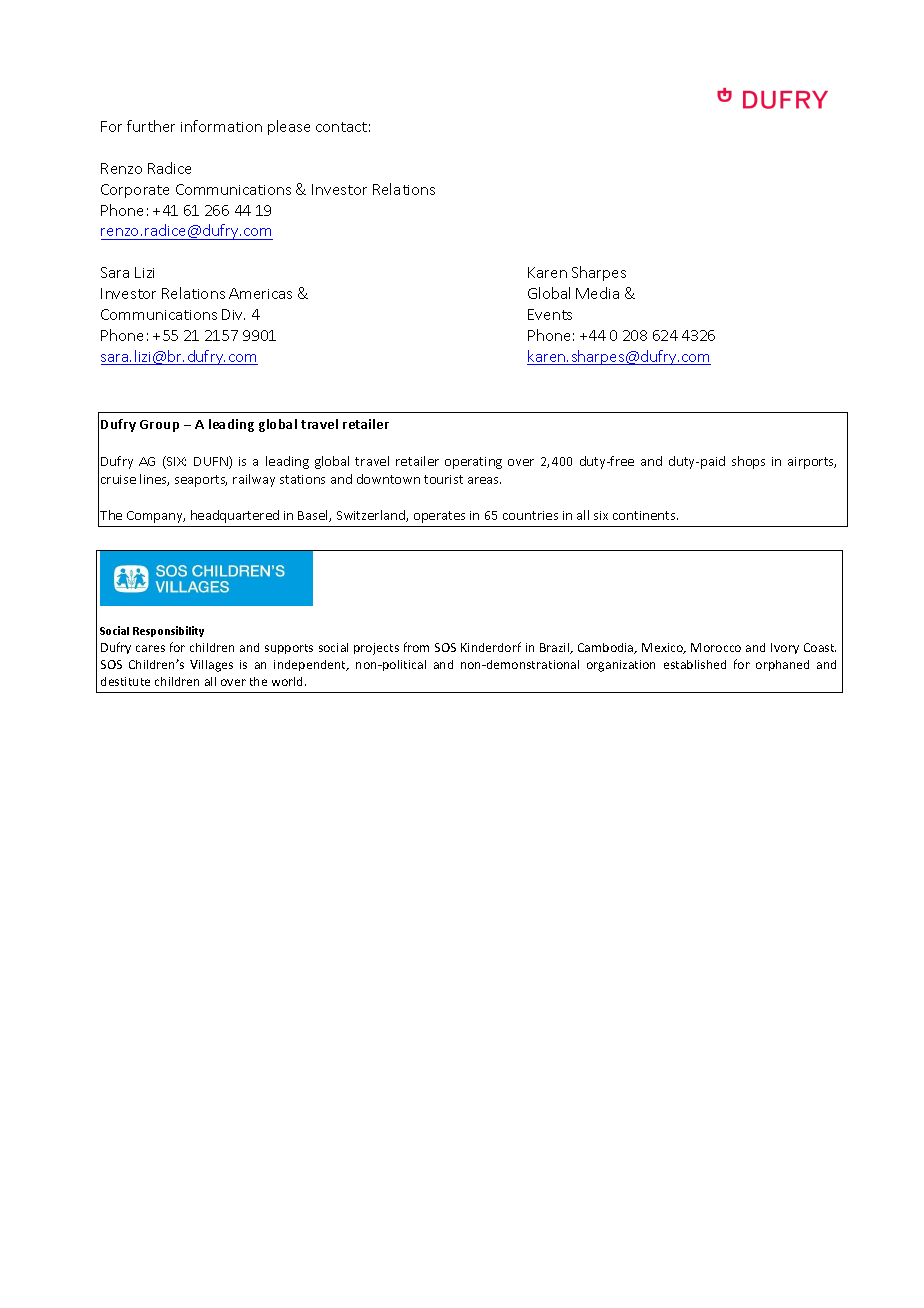 Image resolution: width=924 pixels, height=1308 pixels. What do you see at coordinates (233, 314) in the image?
I see `Div` at bounding box center [233, 314].
